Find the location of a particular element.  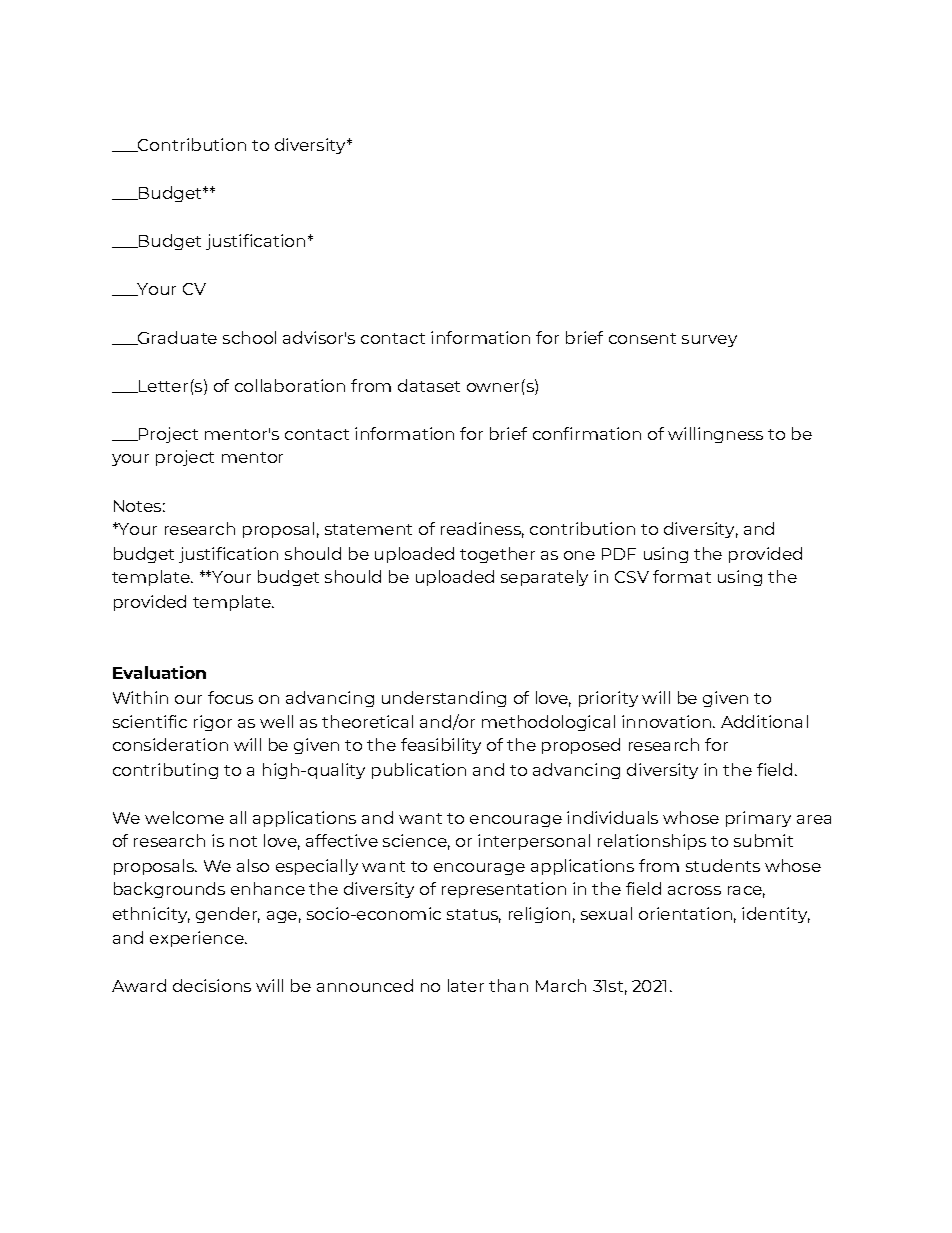

understanding is located at coordinates (444, 699).
